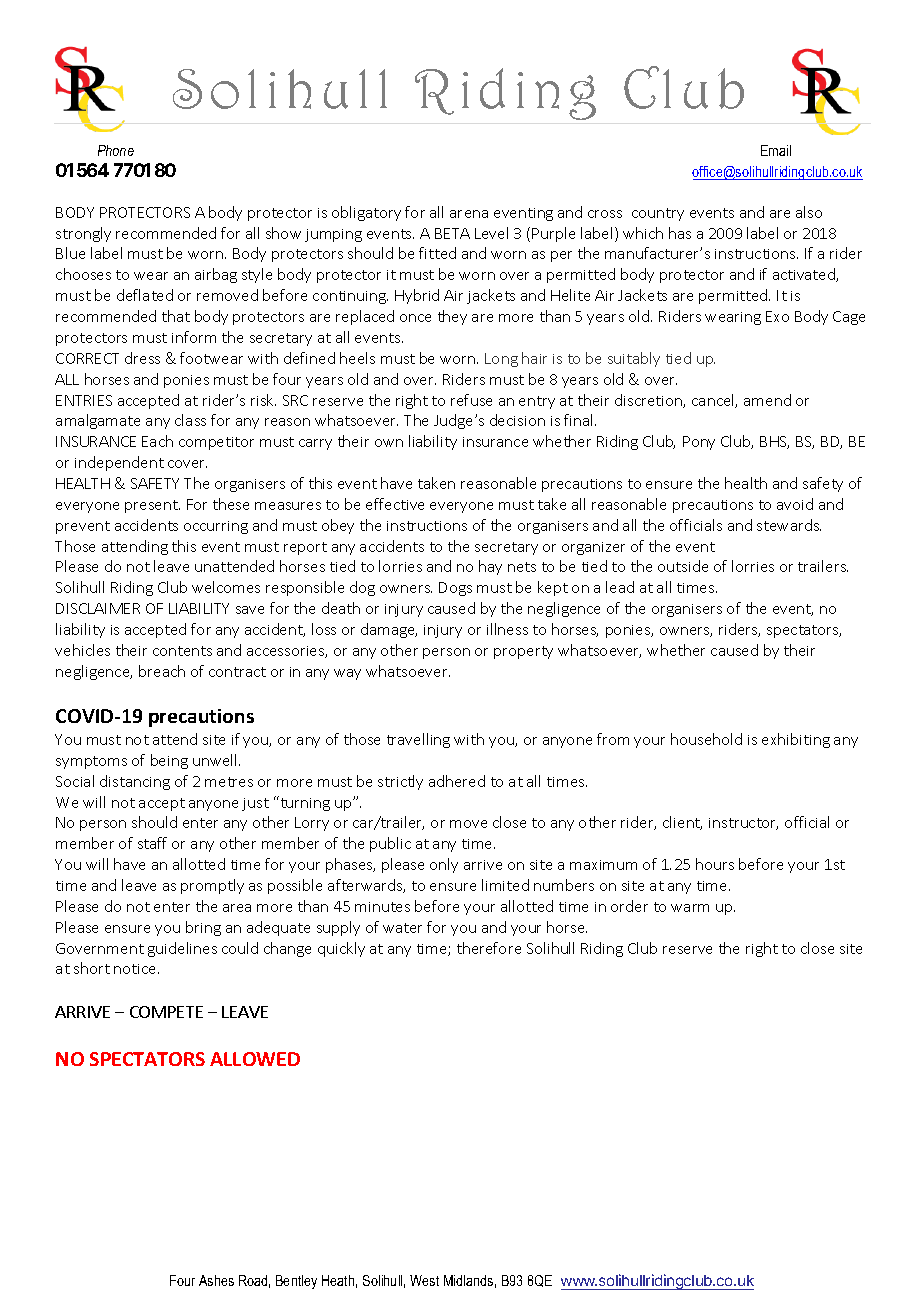  I want to click on Ashes, so click(216, 1280).
